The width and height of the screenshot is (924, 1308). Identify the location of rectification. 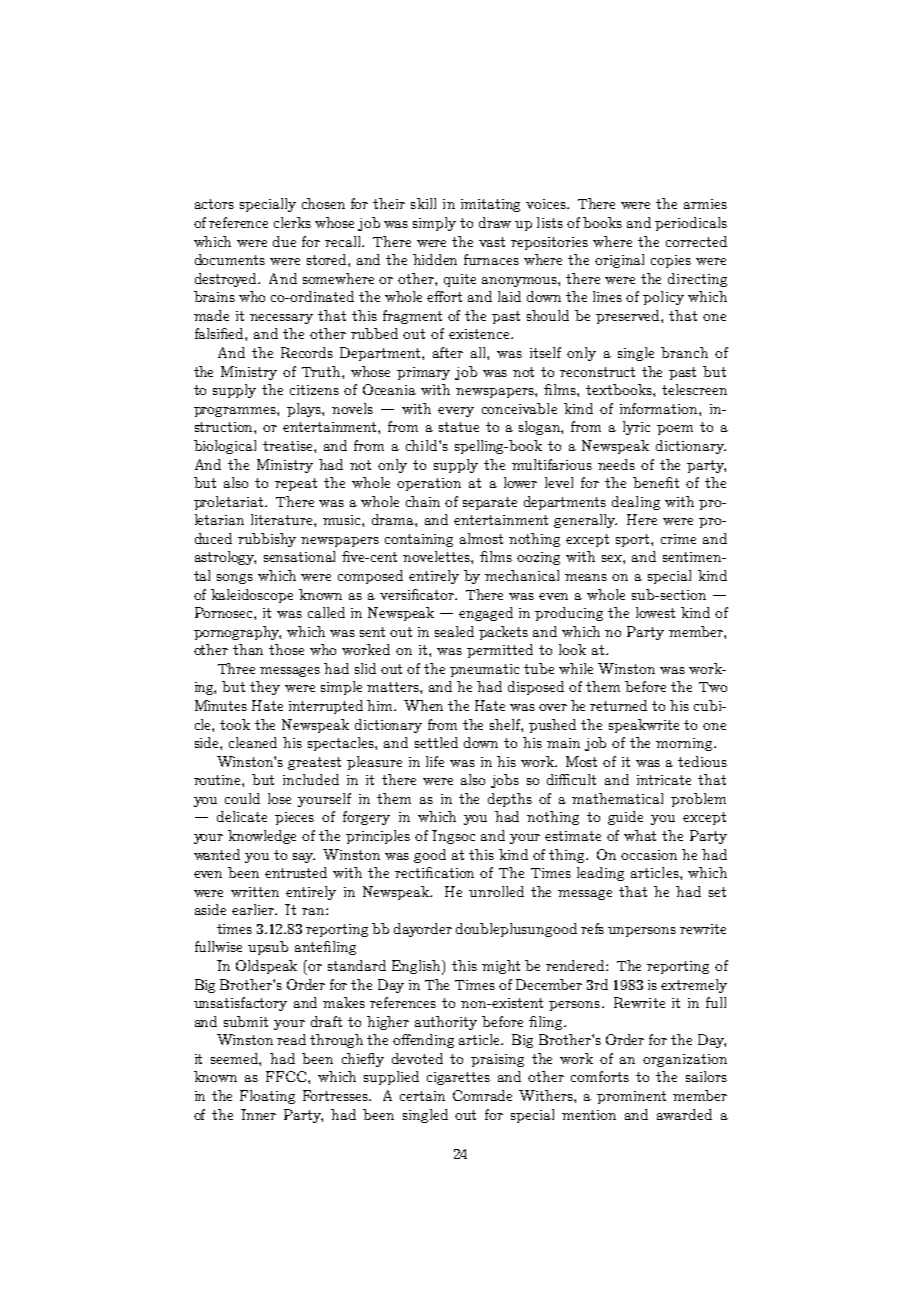
(434, 872).
